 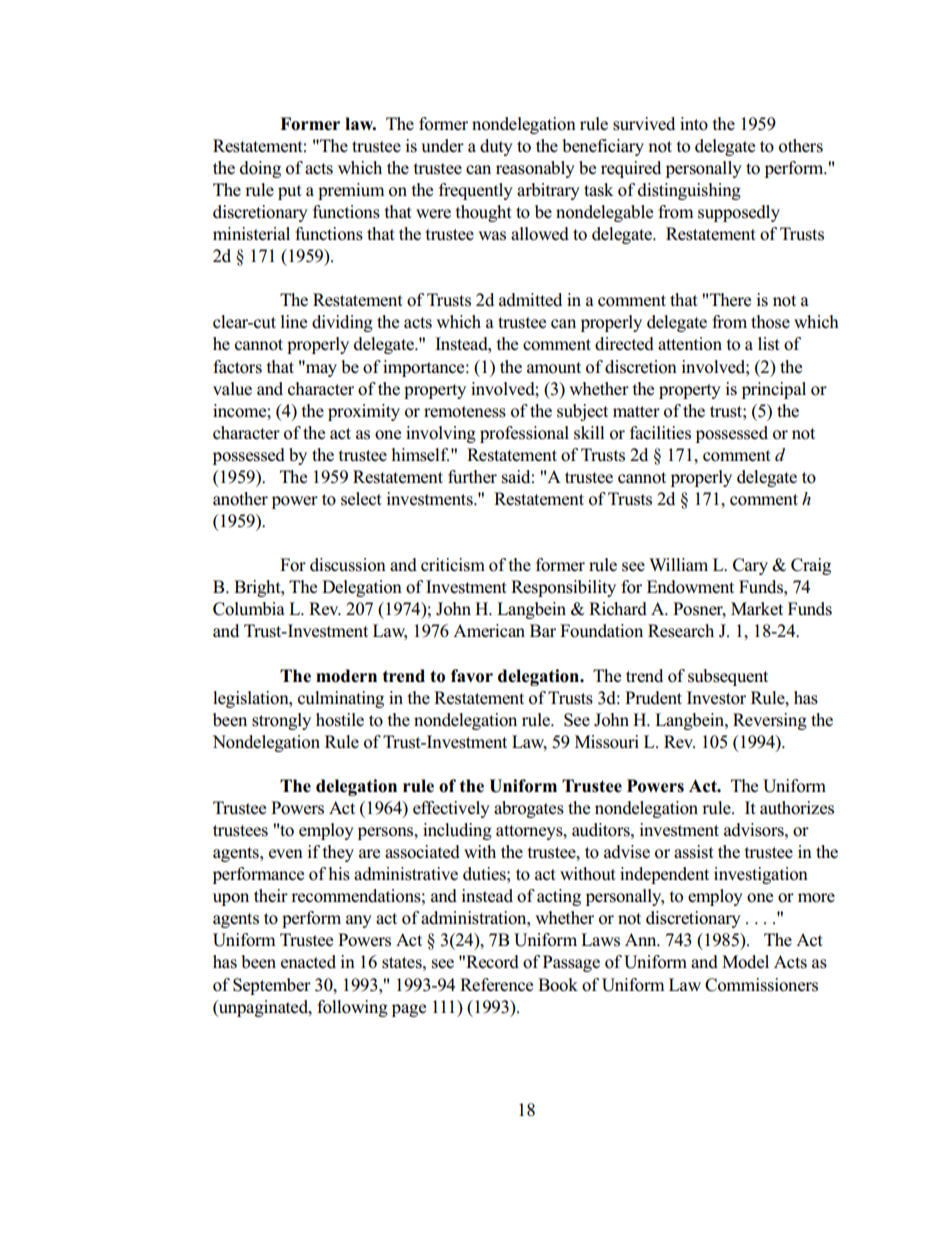 What do you see at coordinates (272, 986) in the image?
I see `September` at bounding box center [272, 986].
